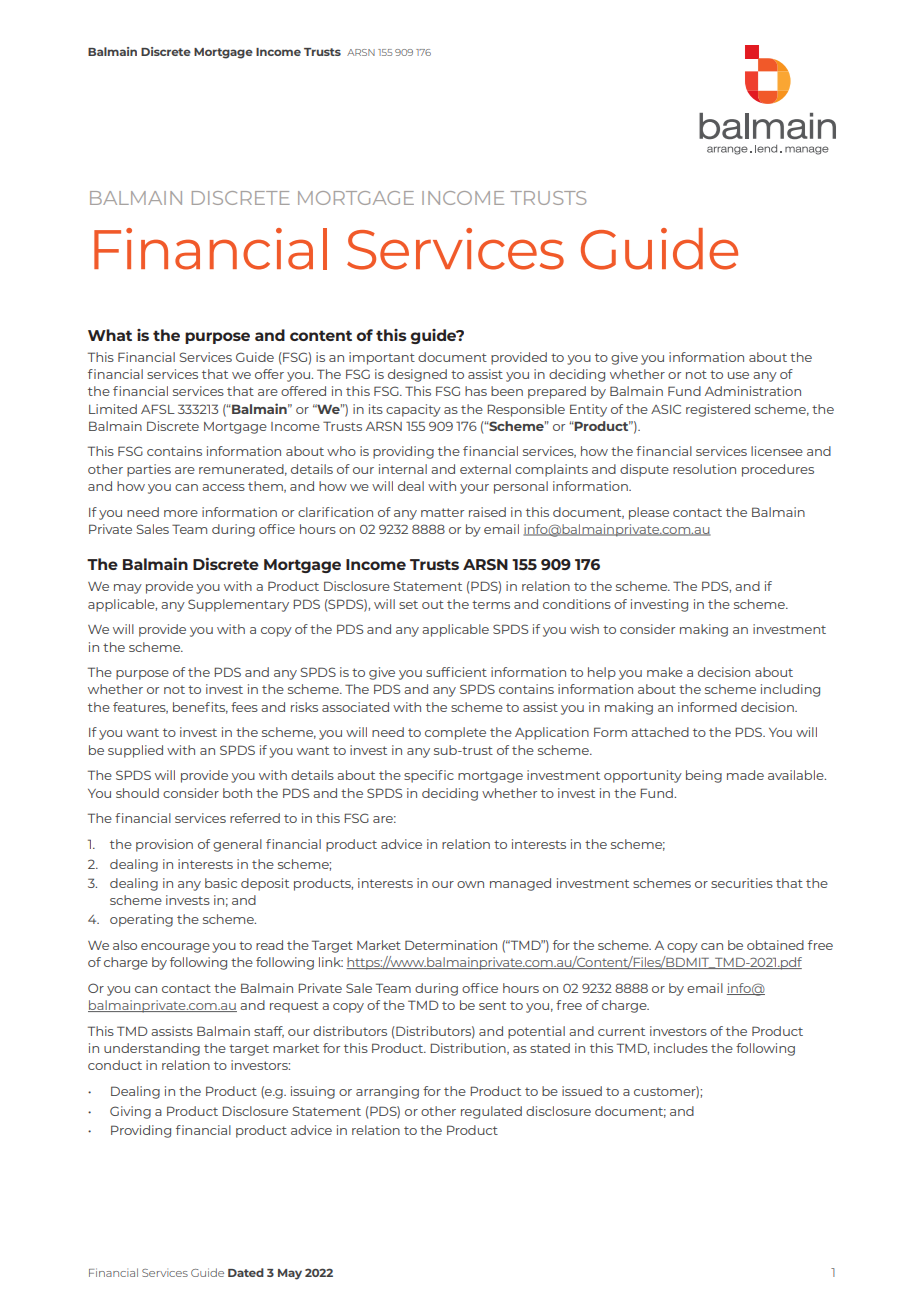 The width and height of the screenshot is (924, 1308). What do you see at coordinates (417, 375) in the screenshot?
I see `designed` at bounding box center [417, 375].
